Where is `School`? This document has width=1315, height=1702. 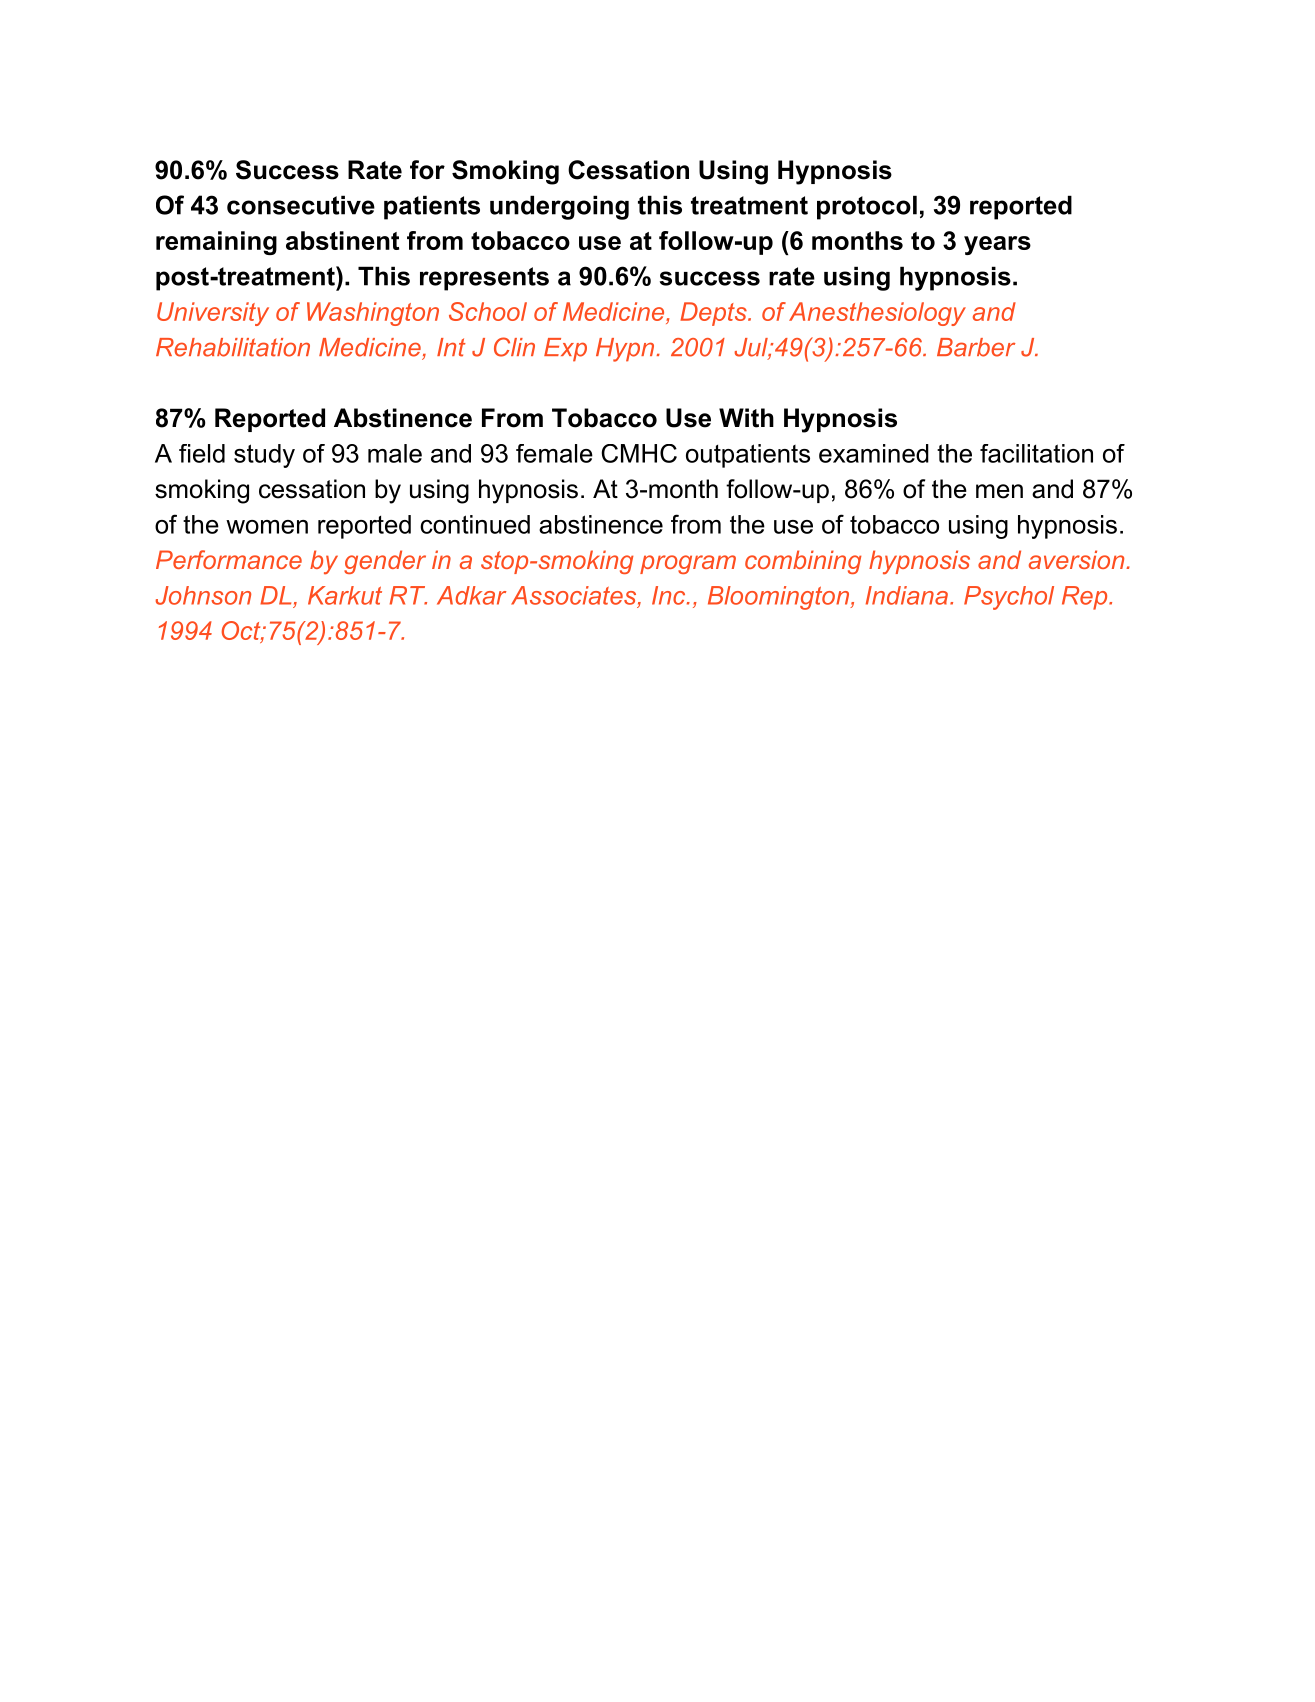
School is located at coordinates (488, 311).
